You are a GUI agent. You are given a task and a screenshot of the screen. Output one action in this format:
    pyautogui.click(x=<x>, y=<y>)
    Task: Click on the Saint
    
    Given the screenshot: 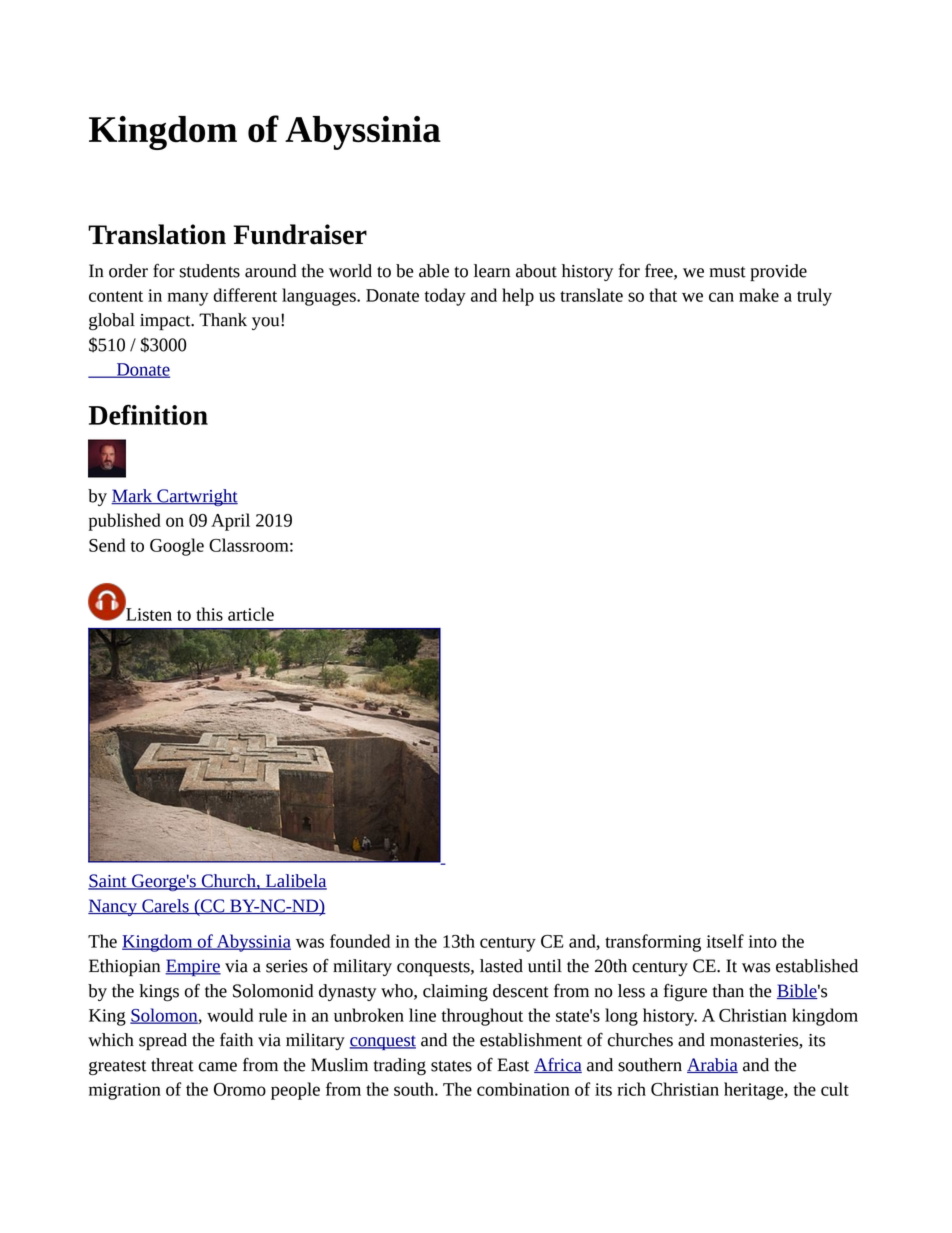 What is the action you would take?
    pyautogui.click(x=108, y=882)
